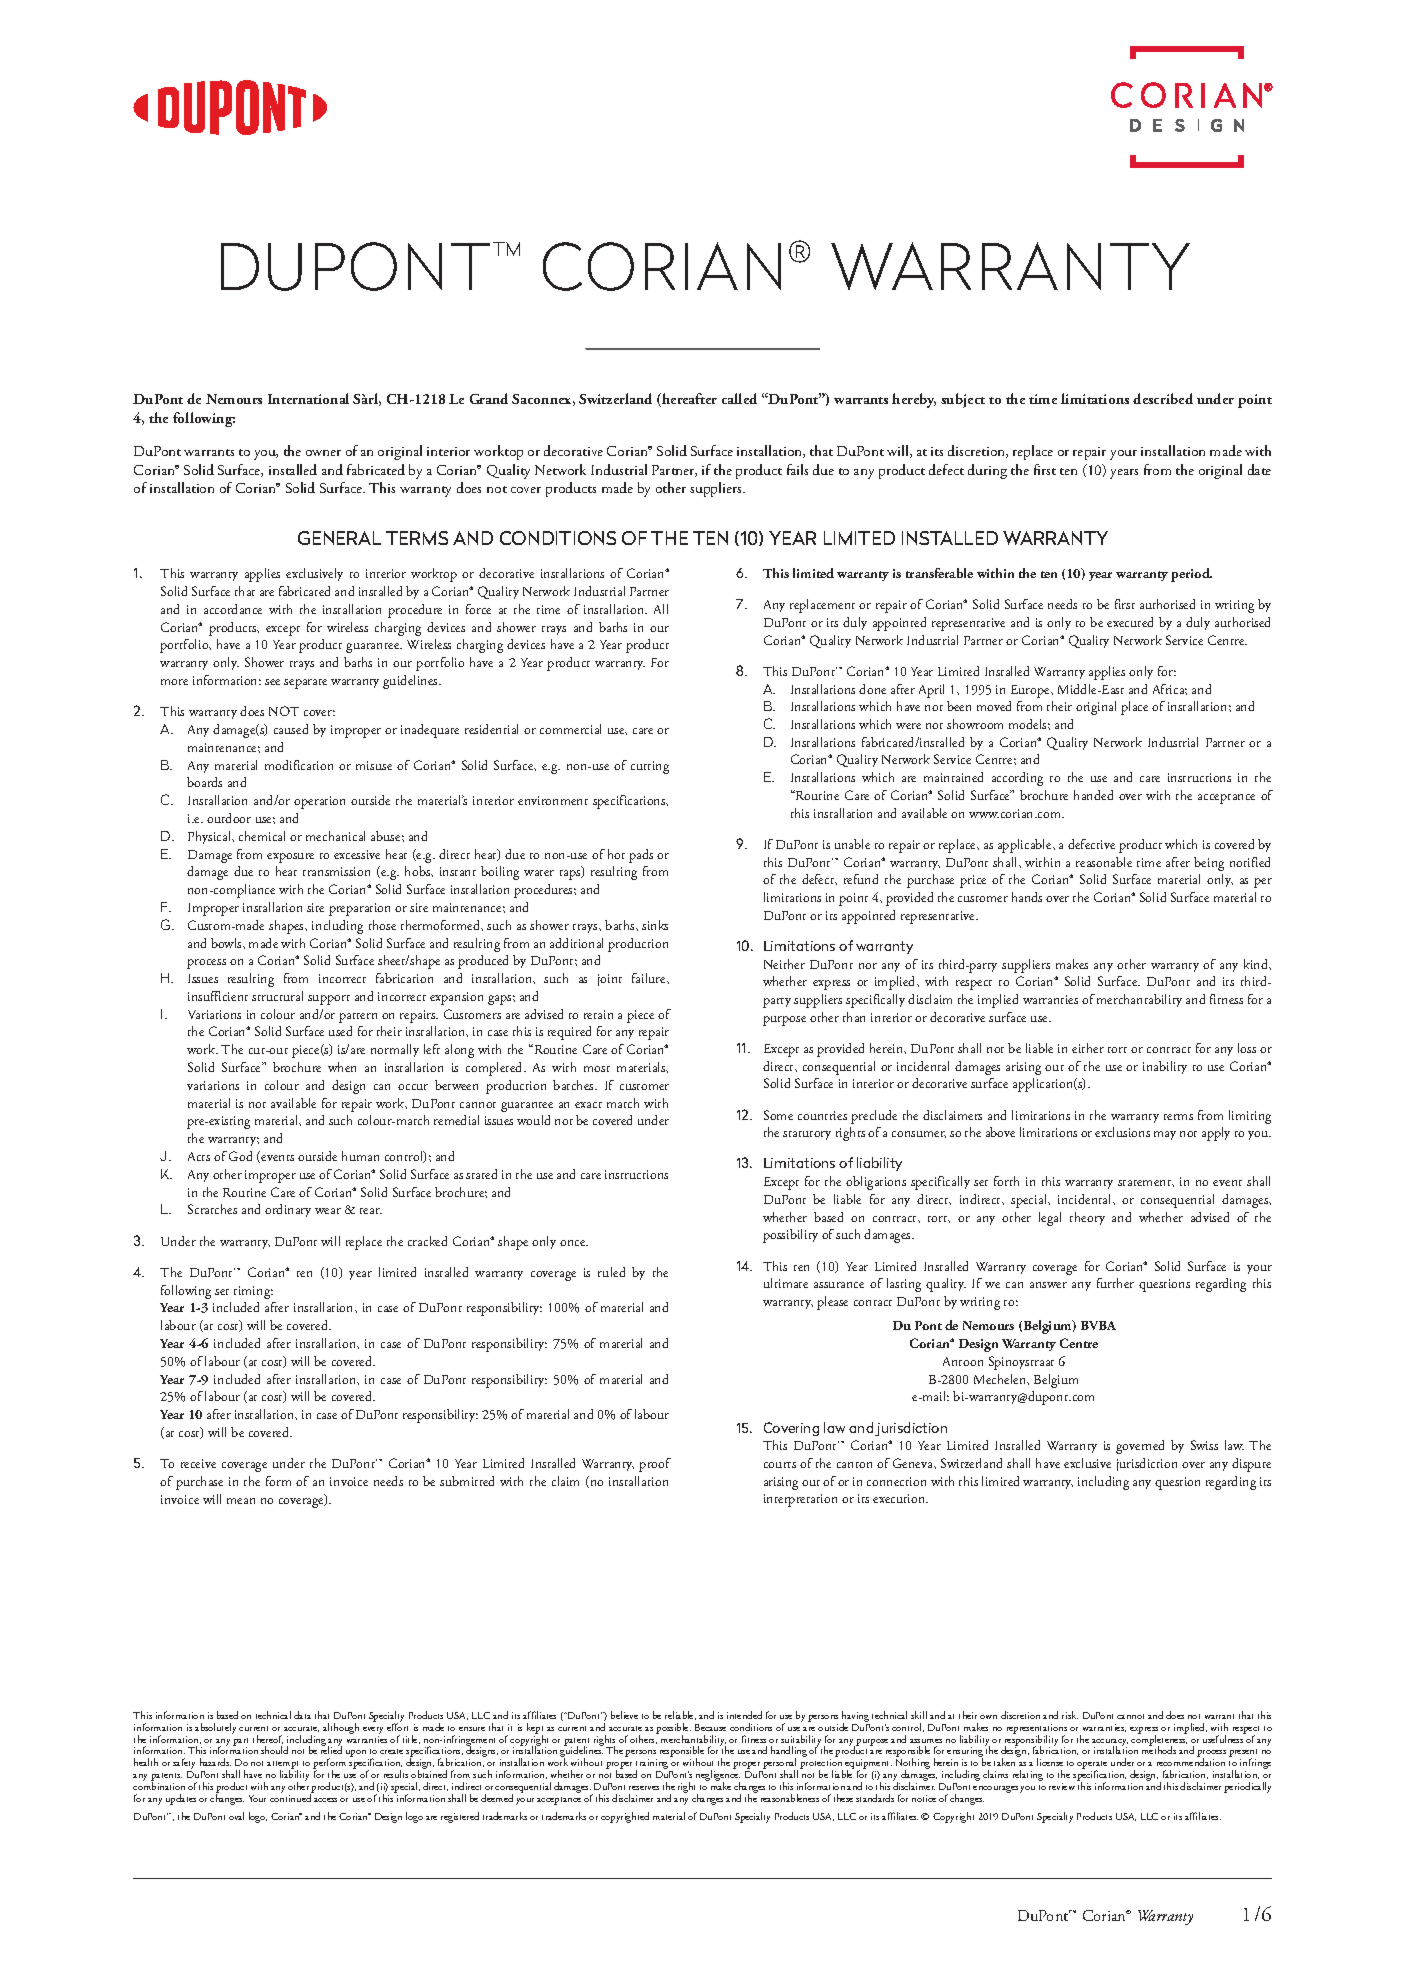  I want to click on described, so click(1163, 398).
